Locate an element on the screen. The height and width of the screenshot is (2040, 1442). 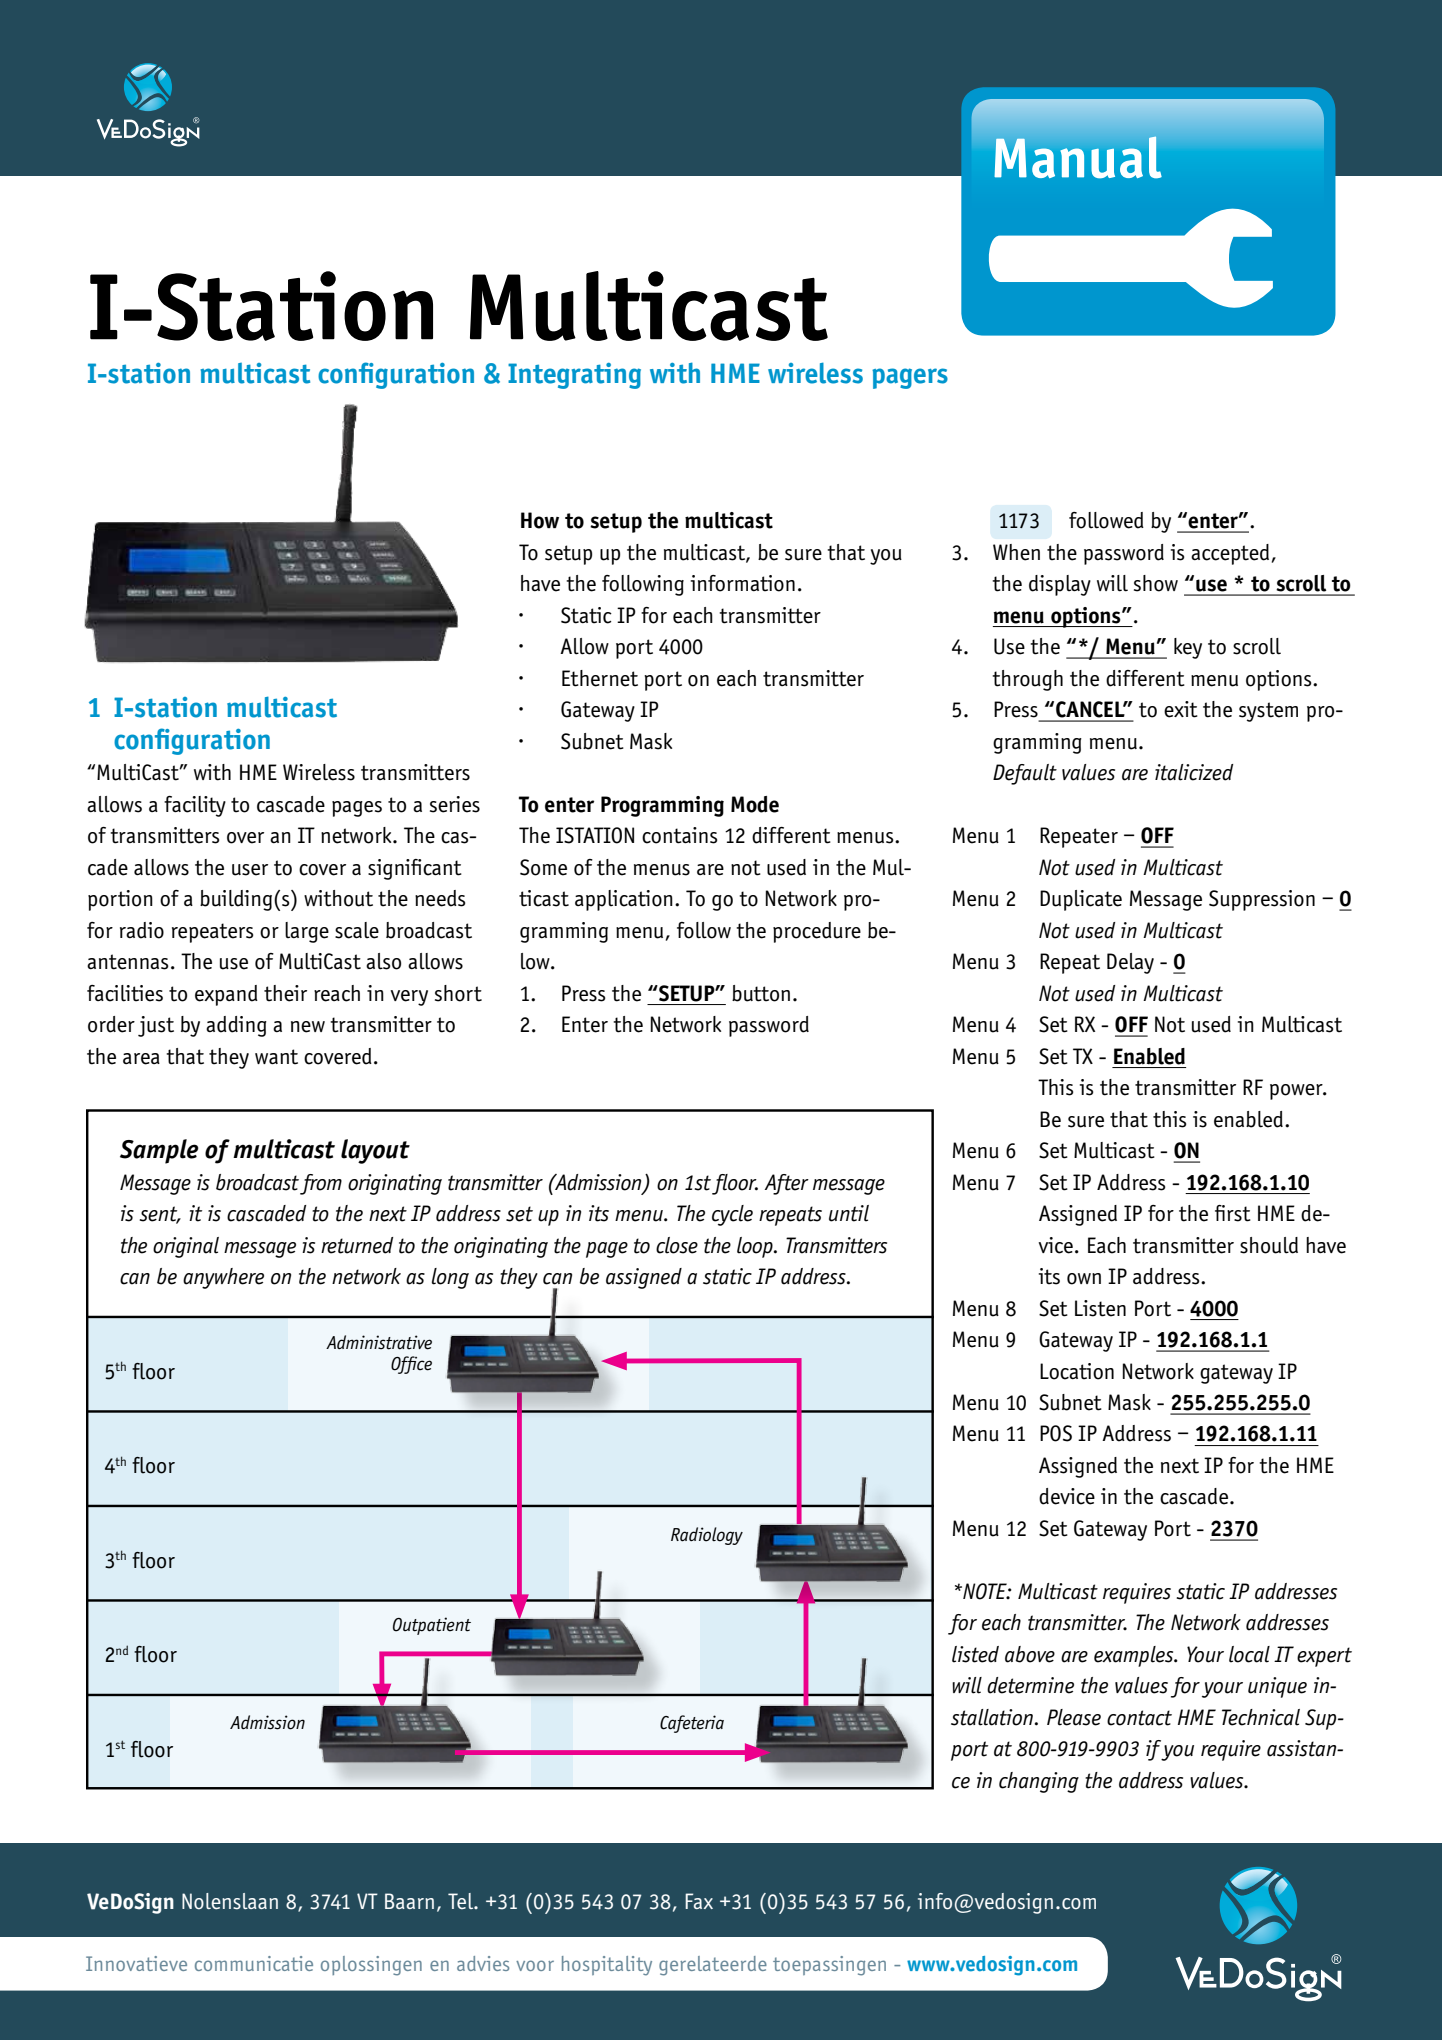
want is located at coordinates (276, 1057).
